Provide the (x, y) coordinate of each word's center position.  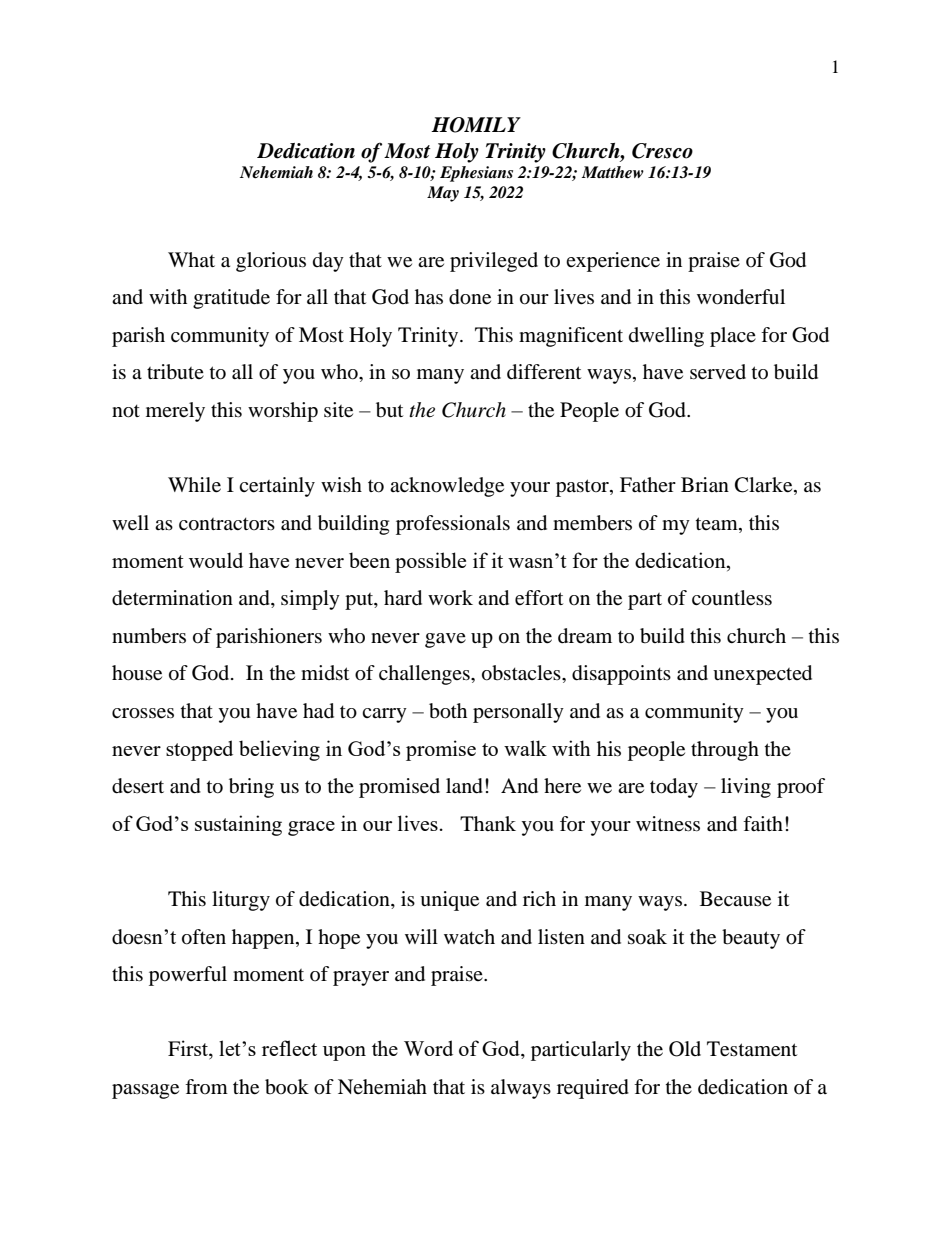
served (718, 372)
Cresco (662, 151)
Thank (488, 824)
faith (763, 824)
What (191, 259)
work (450, 597)
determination (172, 598)
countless (732, 598)
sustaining (238, 825)
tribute (175, 372)
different (544, 372)
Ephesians (476, 174)
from (206, 1086)
